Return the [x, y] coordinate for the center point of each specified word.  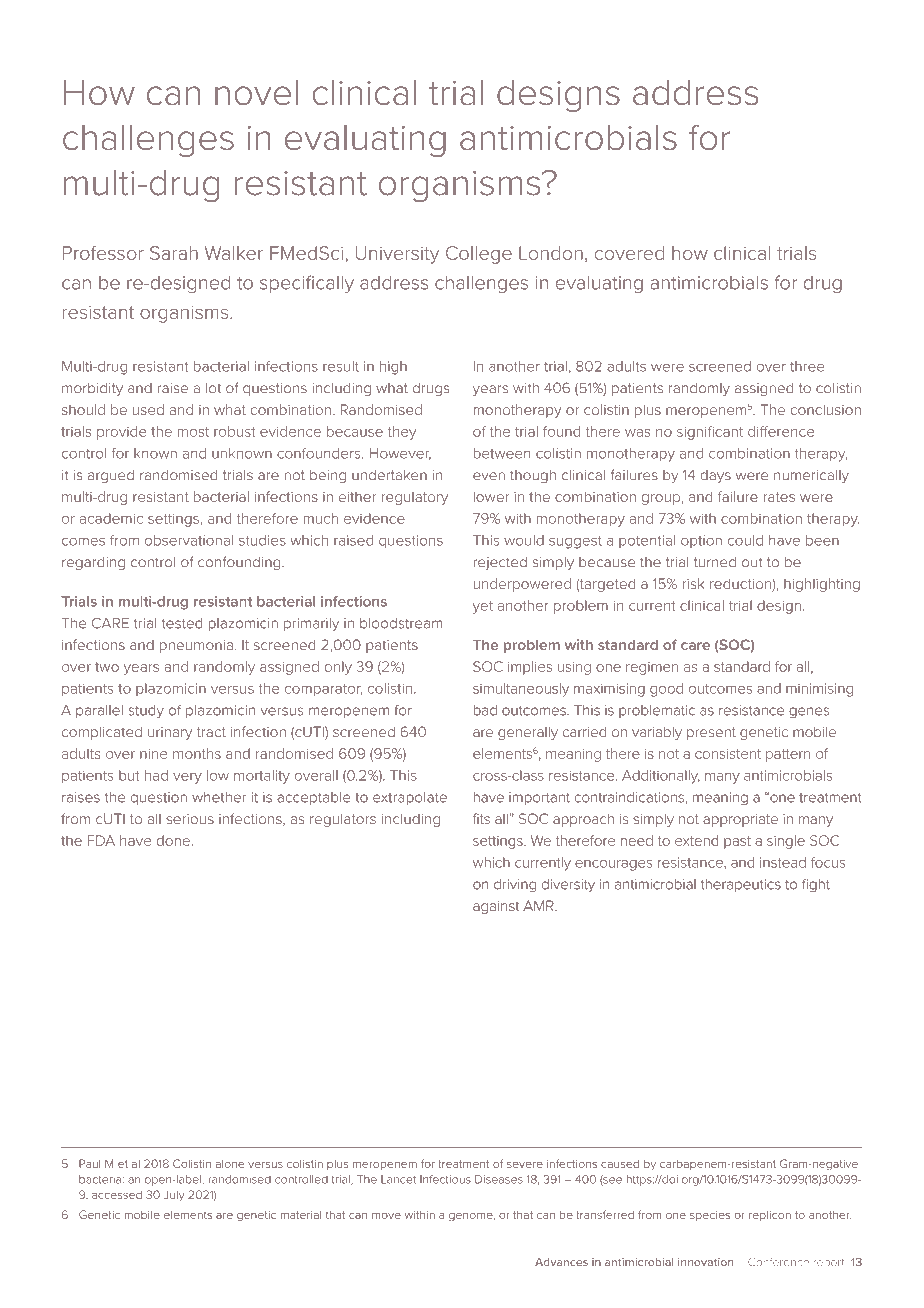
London [551, 253]
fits [481, 818]
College [479, 255]
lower [491, 496]
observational [189, 540]
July [174, 1195]
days [715, 476]
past [737, 842]
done [173, 840]
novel [256, 92]
